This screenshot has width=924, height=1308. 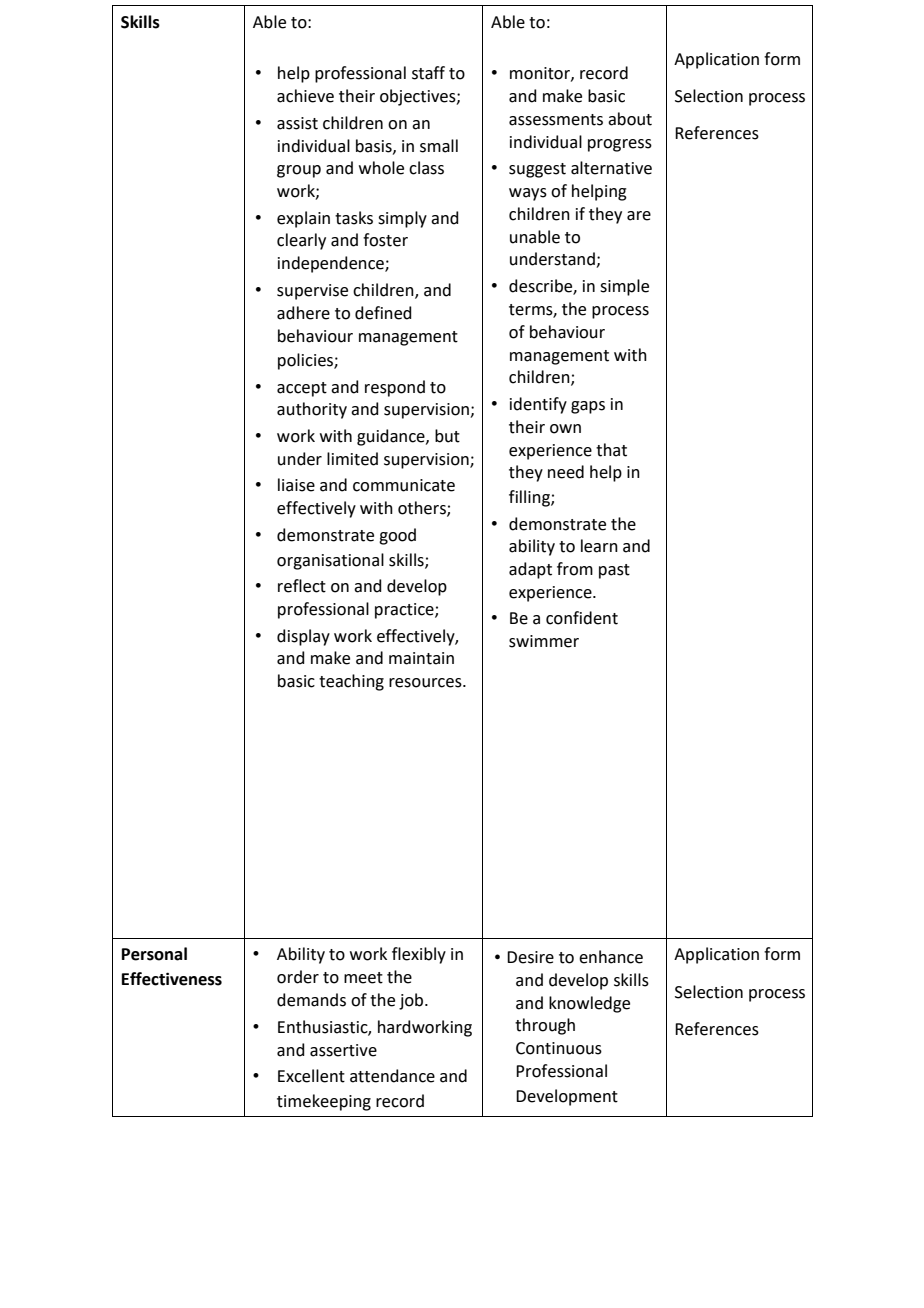 I want to click on Effectiveness, so click(x=172, y=979).
